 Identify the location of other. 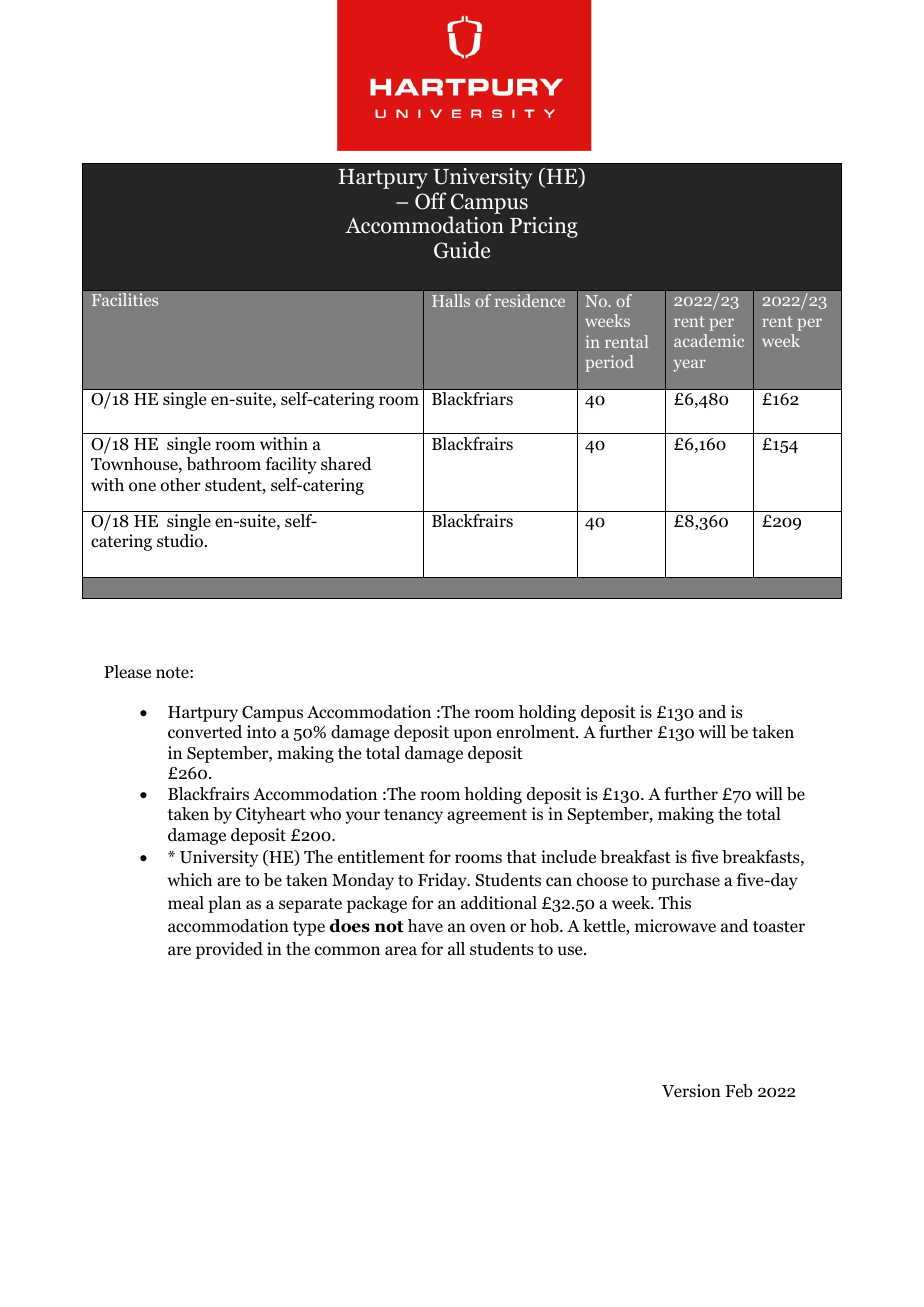
(181, 485).
